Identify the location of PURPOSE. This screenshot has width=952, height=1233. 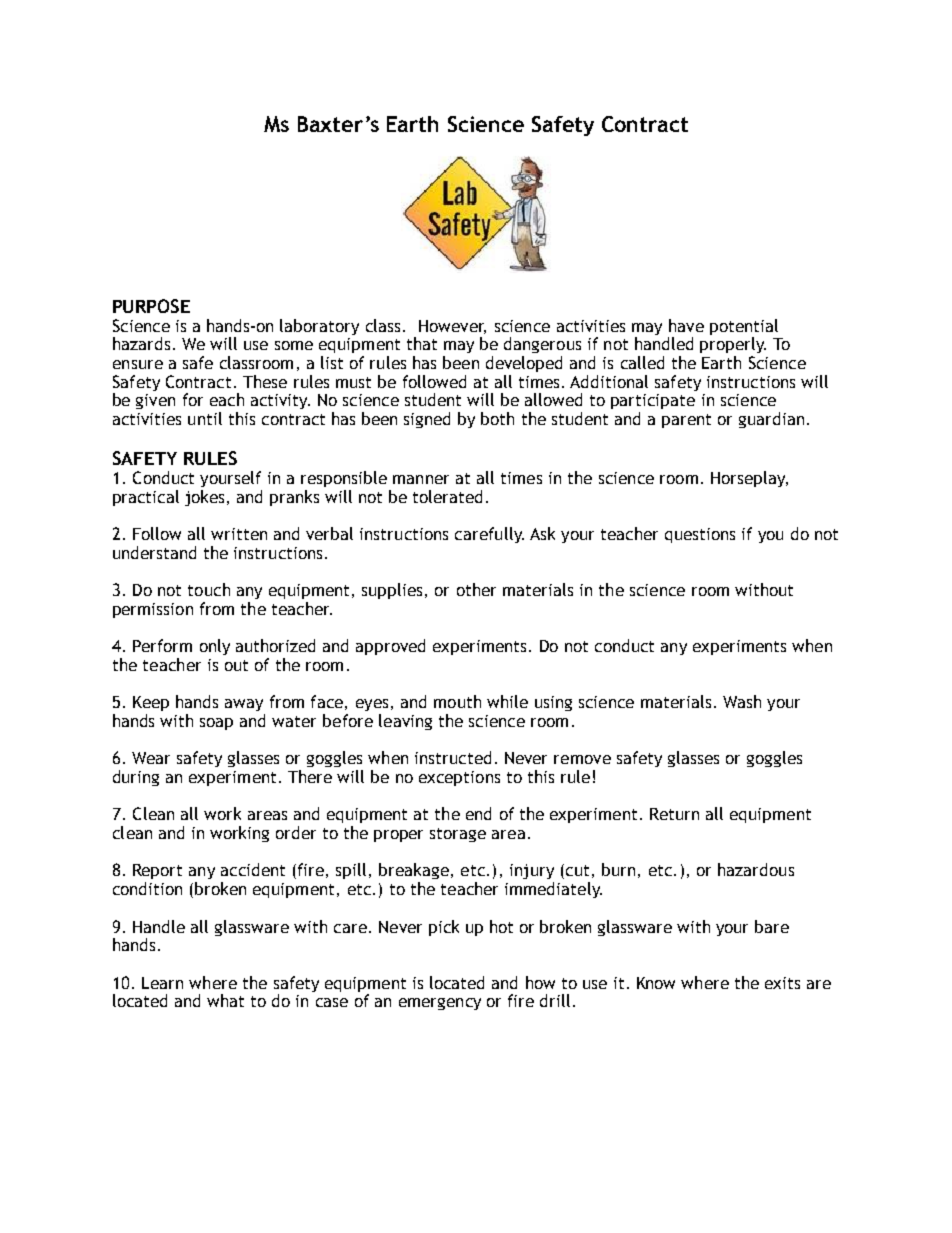
(151, 306).
